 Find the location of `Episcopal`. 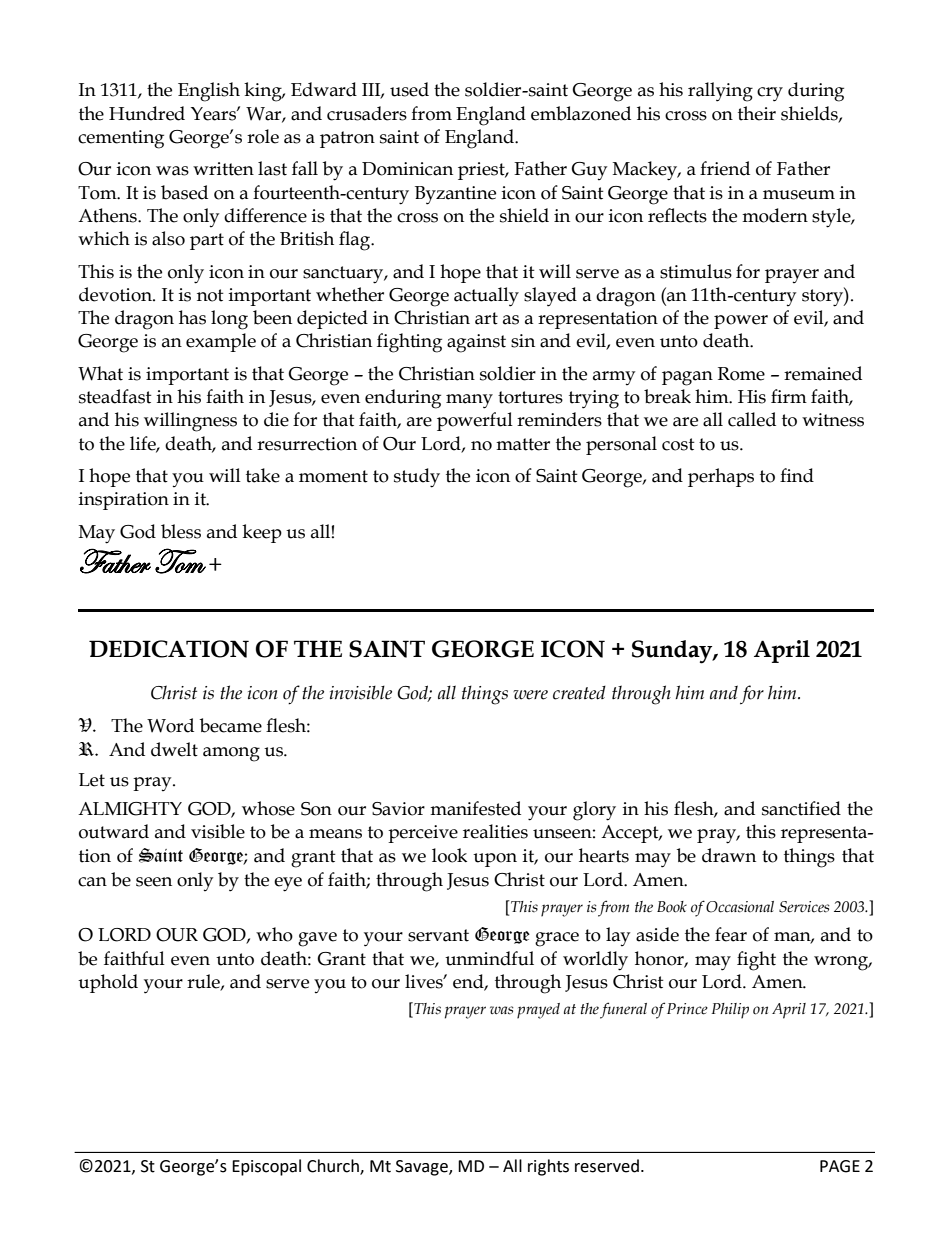

Episcopal is located at coordinates (266, 1167).
